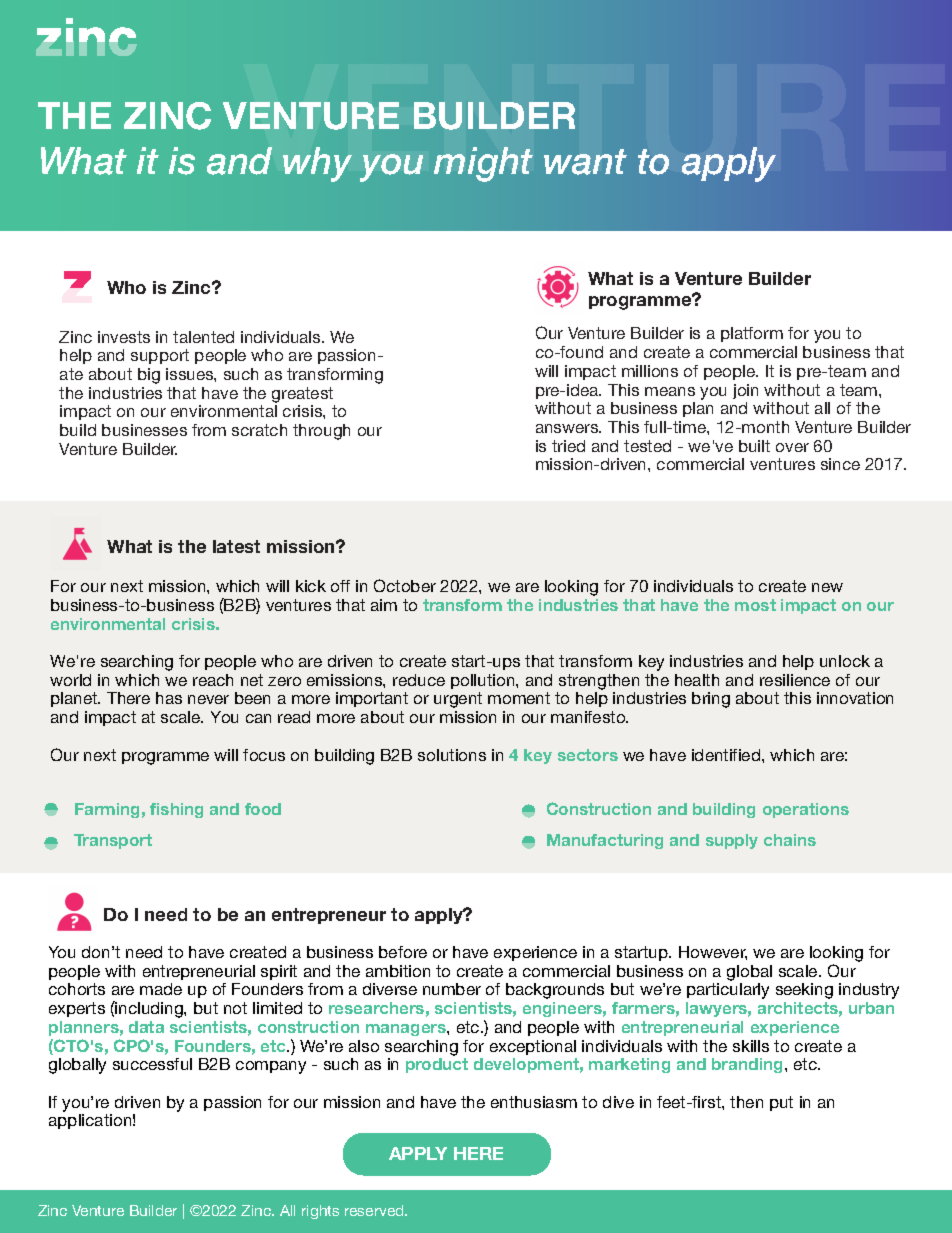 The width and height of the page is (952, 1233). Describe the element at coordinates (405, 585) in the page. I see `October` at that location.
